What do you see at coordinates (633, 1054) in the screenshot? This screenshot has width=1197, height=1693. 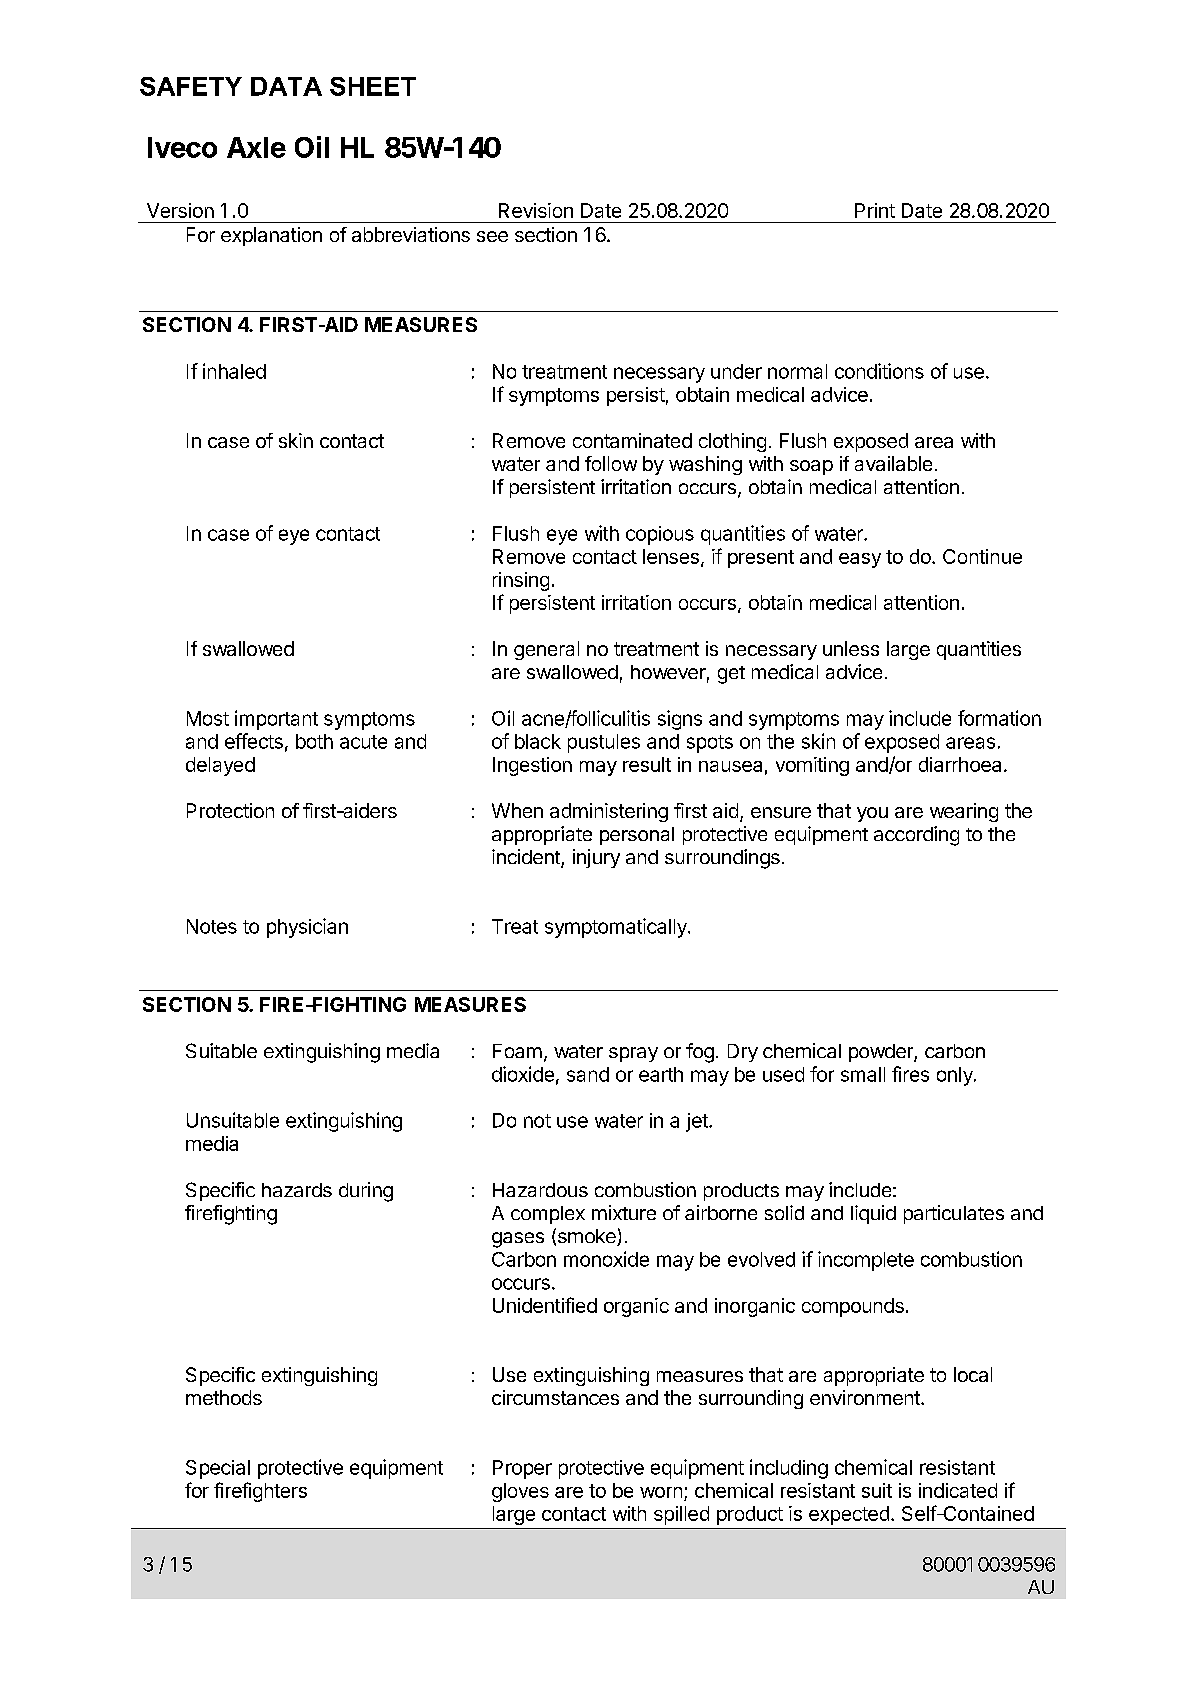 I see `spray` at bounding box center [633, 1054].
